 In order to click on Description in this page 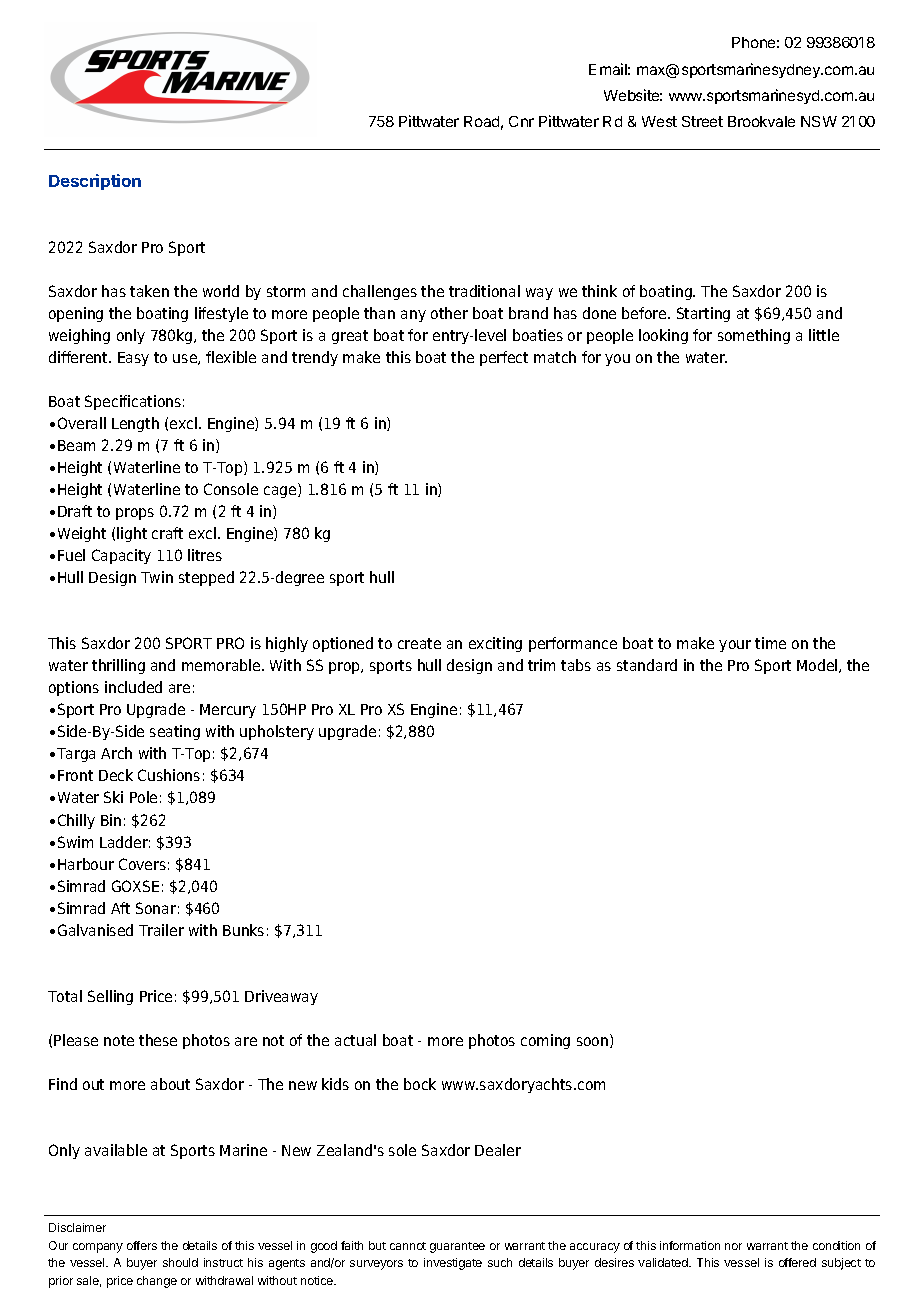, I will do `click(95, 182)`.
